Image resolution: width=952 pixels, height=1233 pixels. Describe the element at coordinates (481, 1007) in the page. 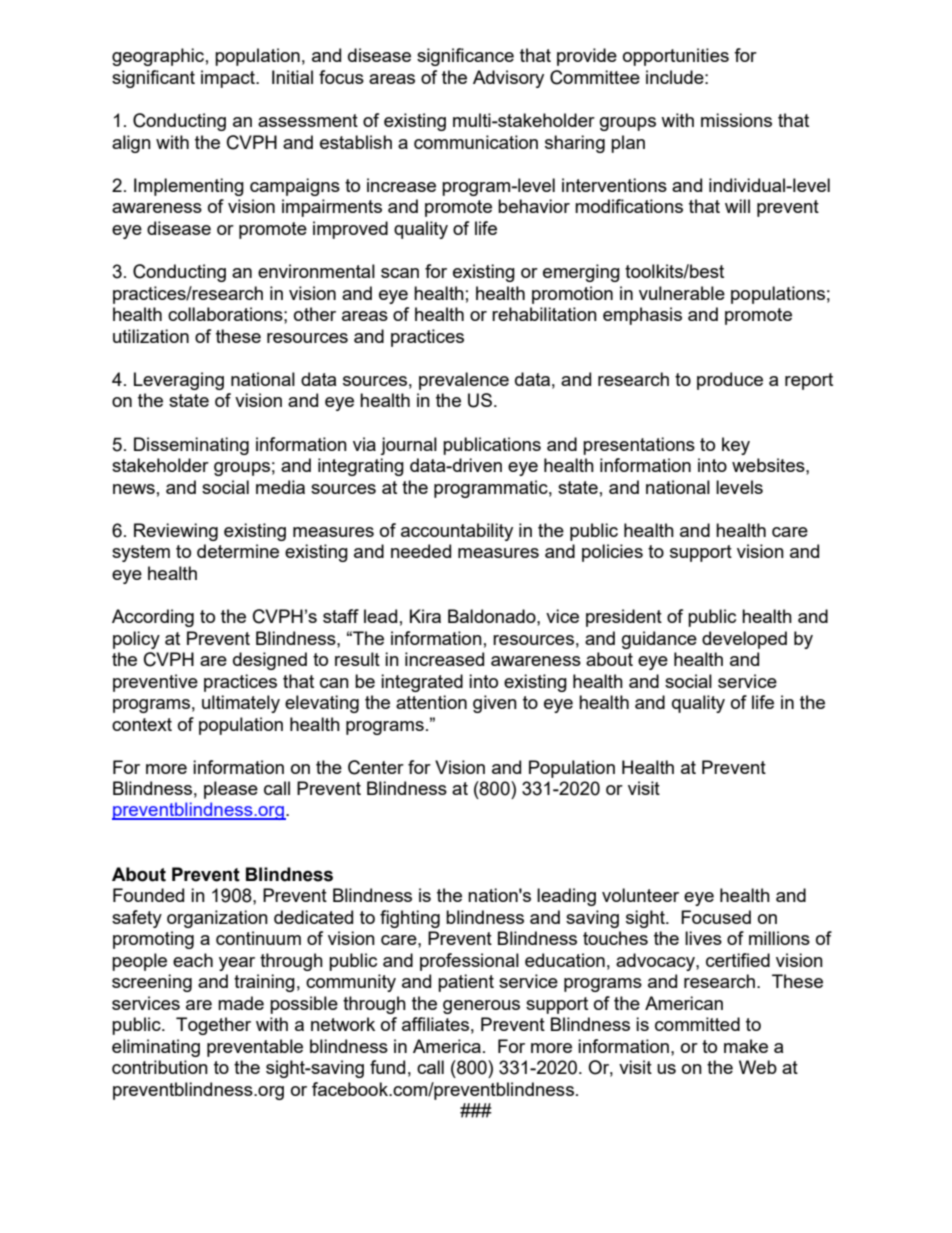

I see `generous` at that location.
